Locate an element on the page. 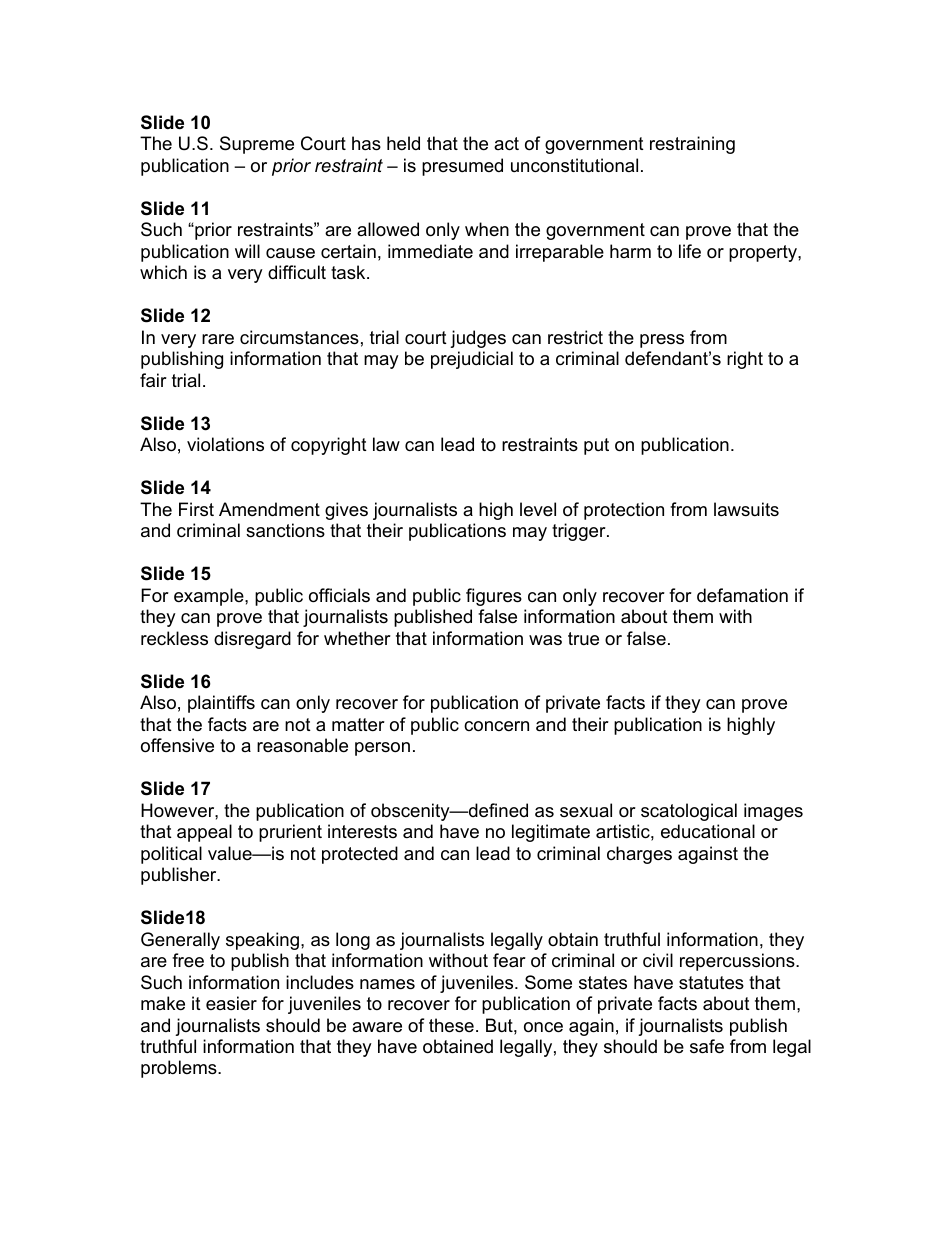 The image size is (952, 1233). safe is located at coordinates (707, 1046).
